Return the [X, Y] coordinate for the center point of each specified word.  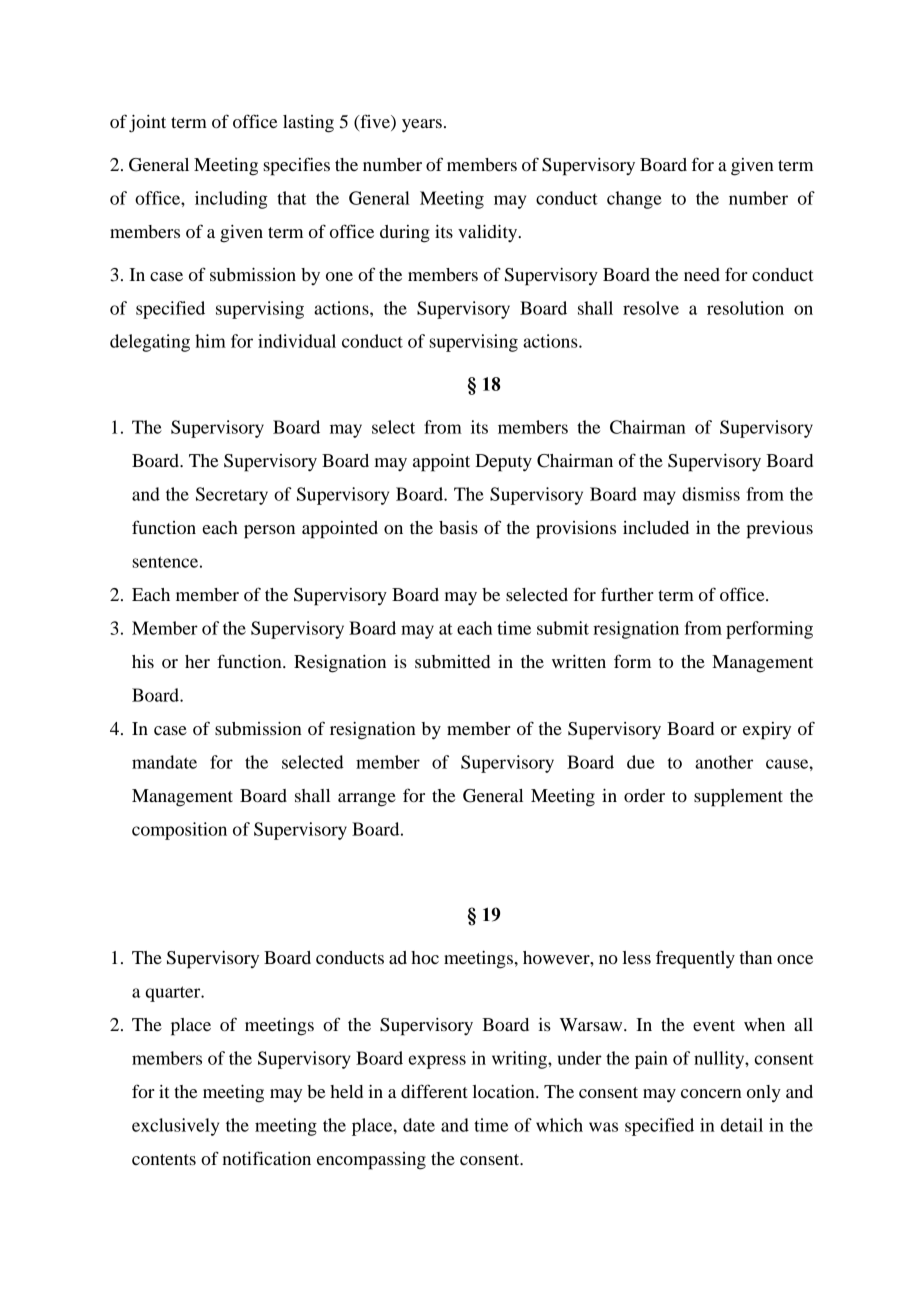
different [434, 1091]
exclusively [175, 1127]
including [231, 200]
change [634, 200]
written [579, 661]
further [627, 594]
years [422, 126]
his [143, 661]
